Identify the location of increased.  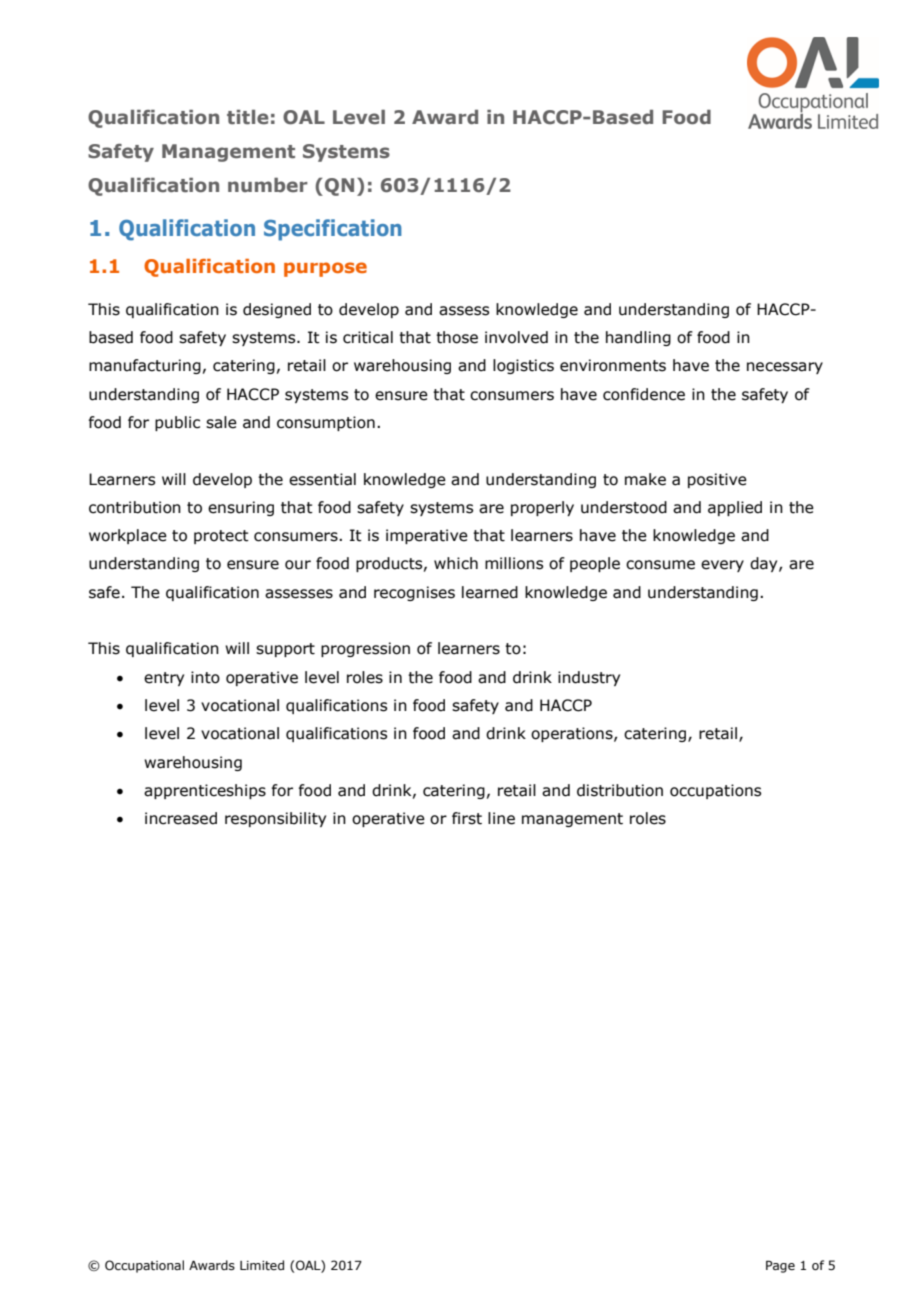
(181, 818).
